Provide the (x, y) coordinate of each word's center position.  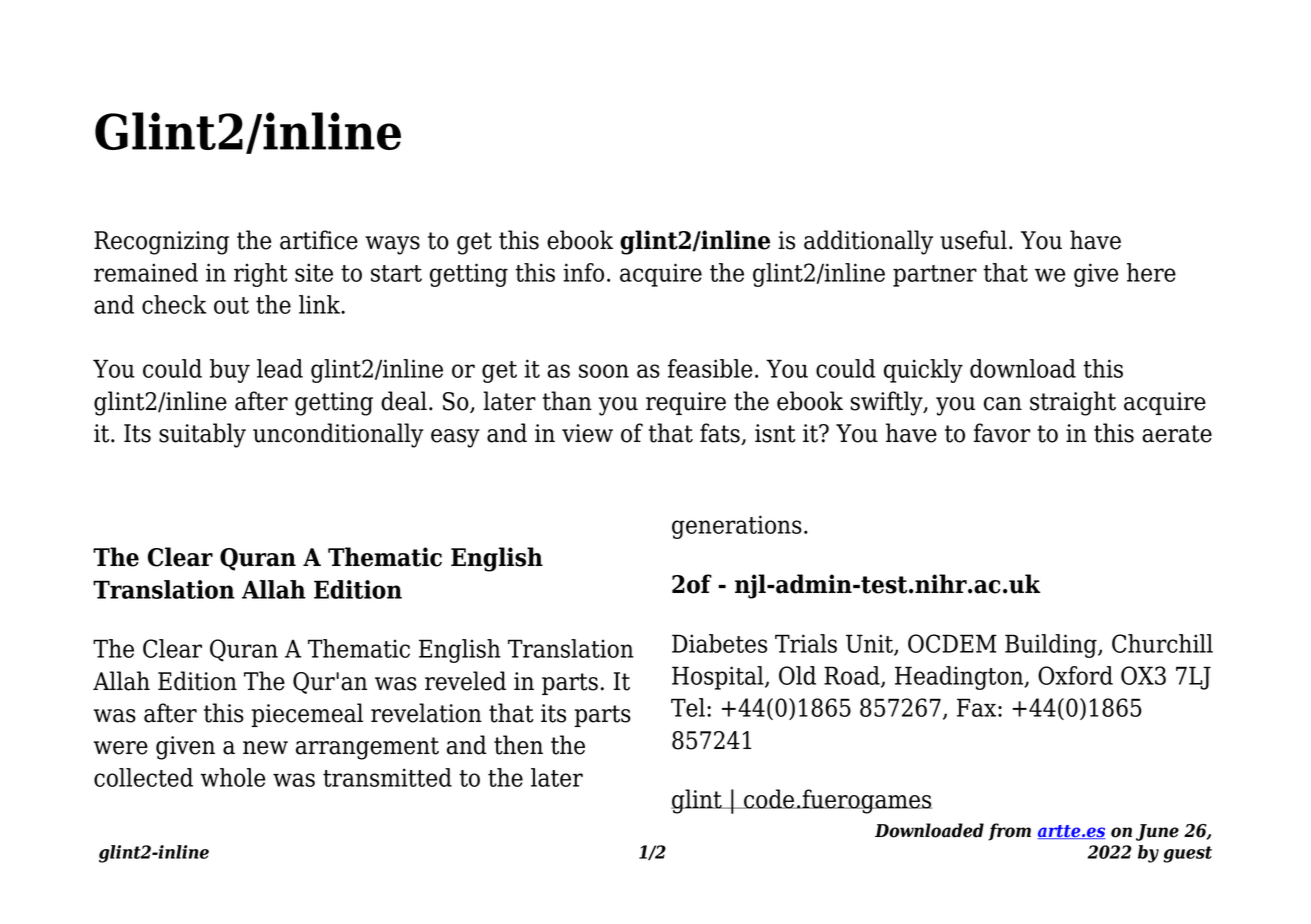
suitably (202, 435)
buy (230, 371)
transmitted (387, 777)
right (261, 275)
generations (737, 527)
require (686, 403)
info (583, 272)
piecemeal (307, 715)
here (1151, 272)
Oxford (1075, 675)
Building (1052, 646)
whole (232, 777)
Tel (688, 707)
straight (1073, 403)
